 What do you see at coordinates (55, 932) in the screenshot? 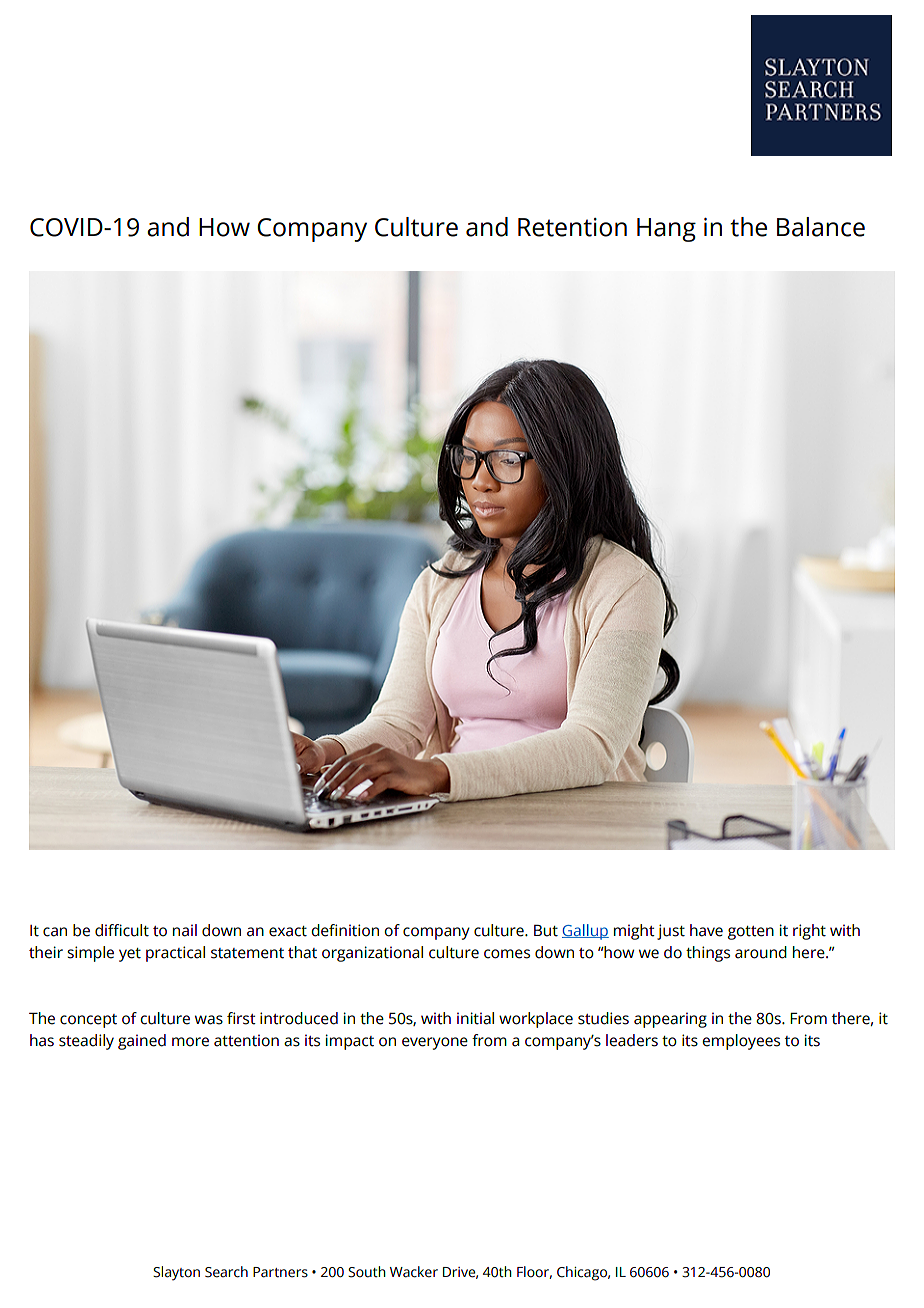
I see `can` at bounding box center [55, 932].
